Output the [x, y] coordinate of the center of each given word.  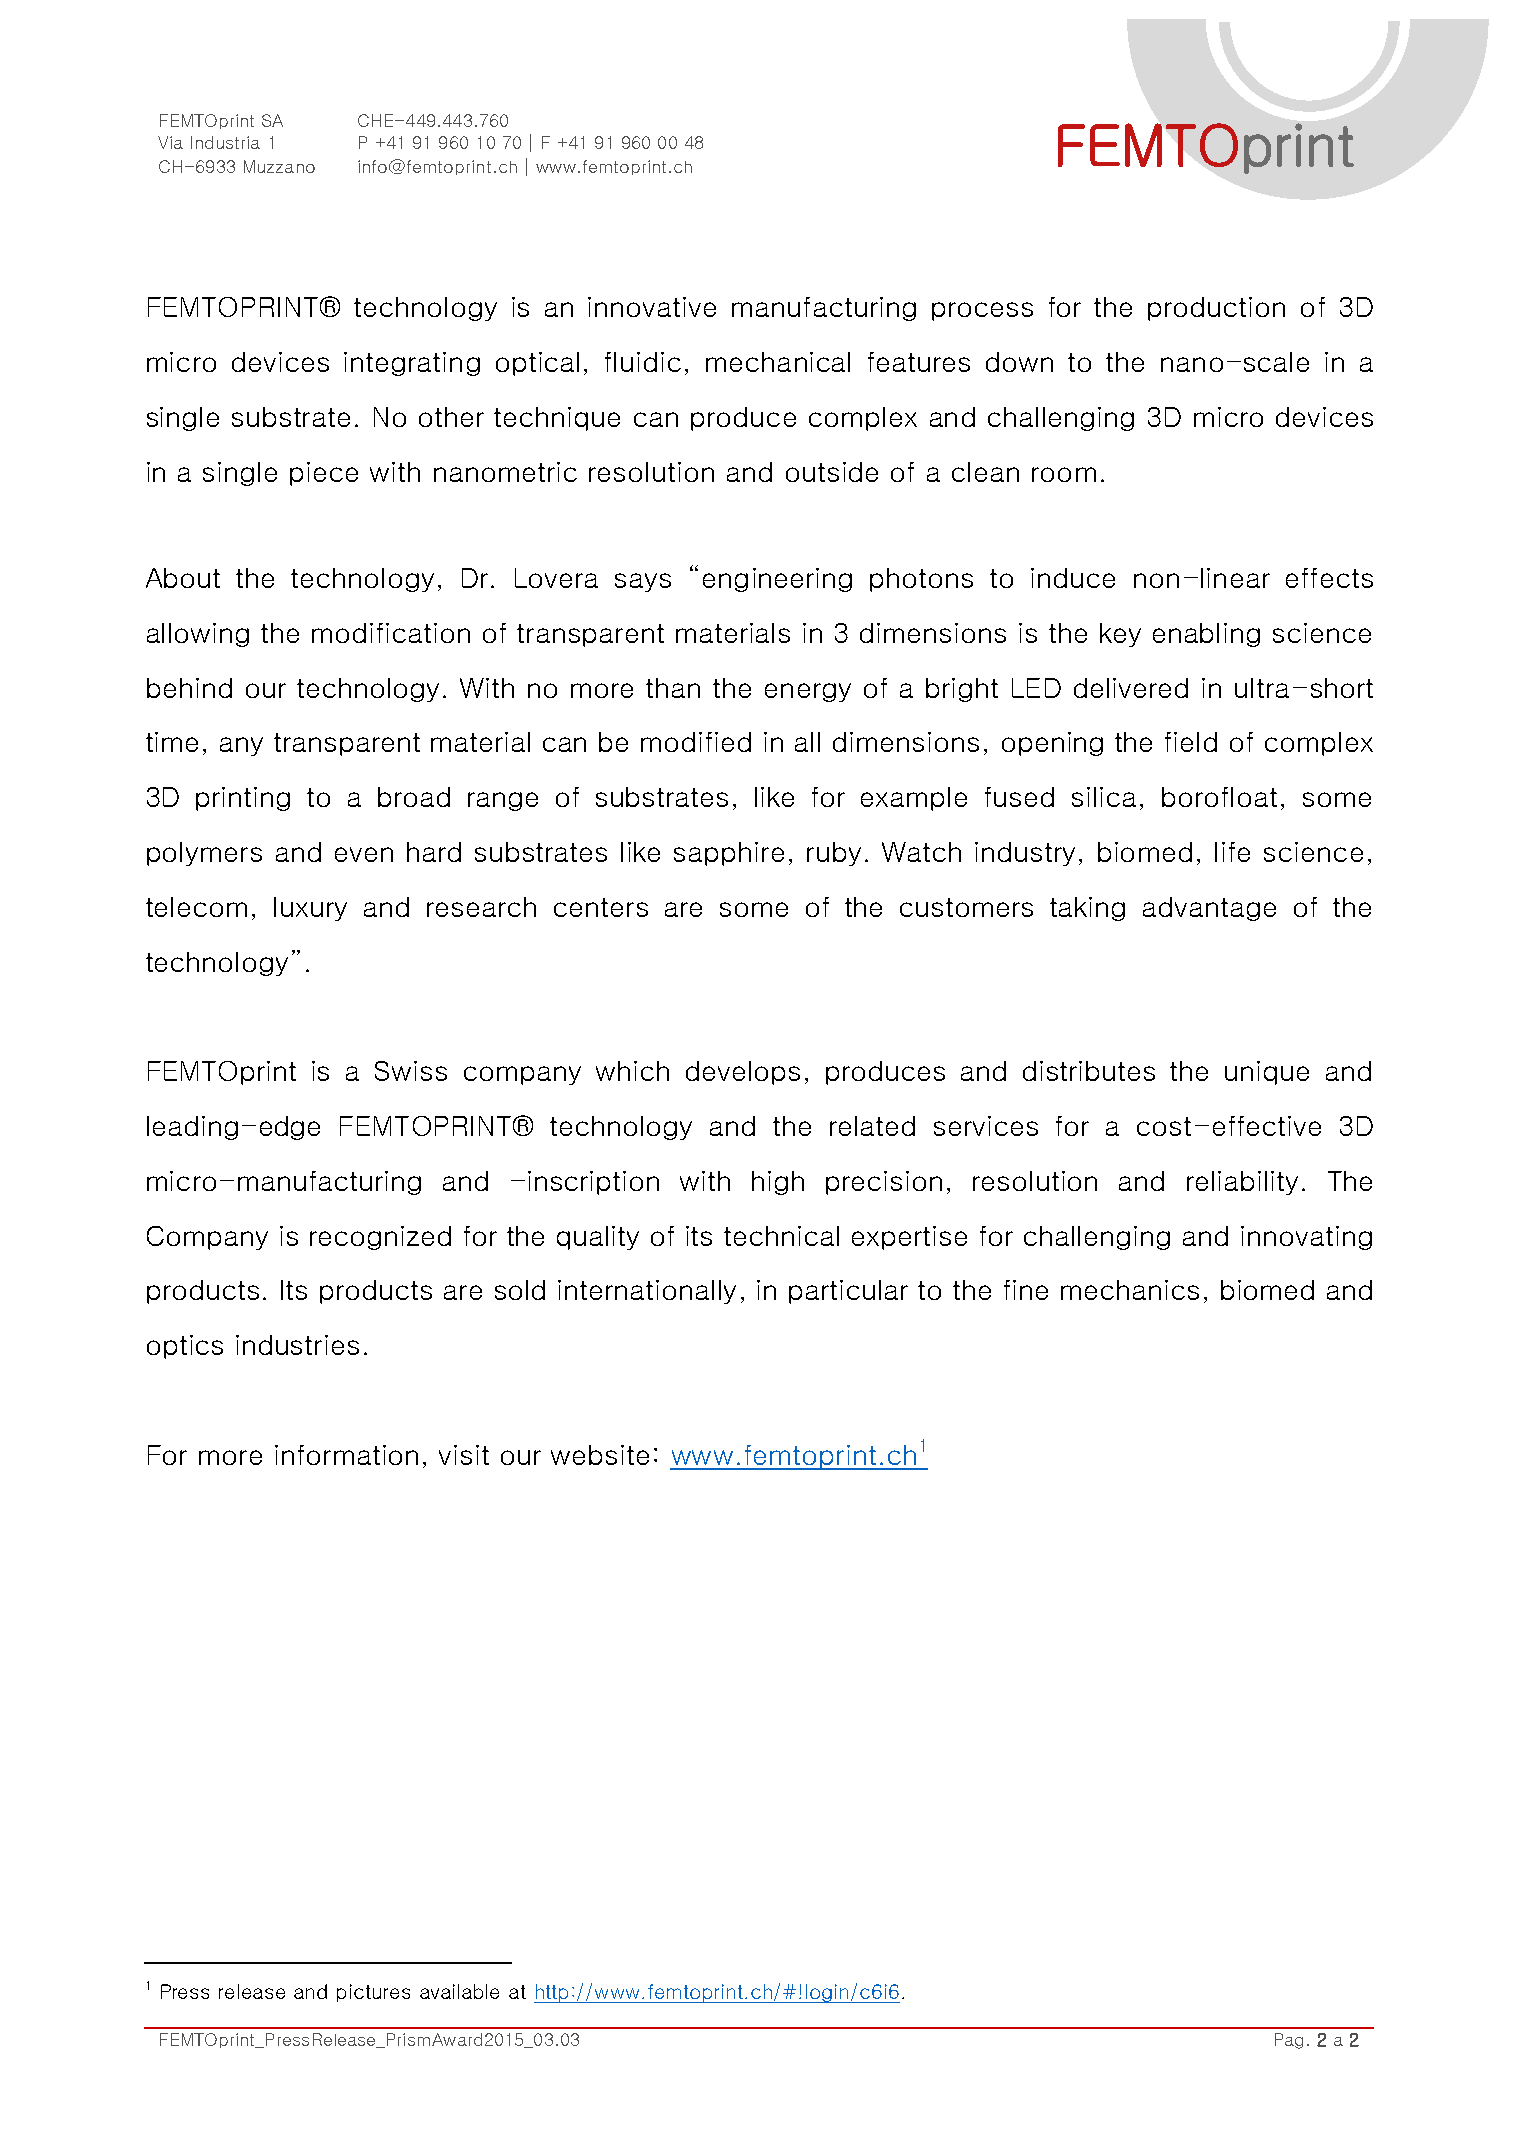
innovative [652, 307]
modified [696, 742]
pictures [373, 1993]
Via [170, 142]
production [1216, 309]
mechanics [1130, 1290]
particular [848, 1292]
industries [297, 1345]
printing [243, 799]
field [1191, 742]
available [459, 1991]
